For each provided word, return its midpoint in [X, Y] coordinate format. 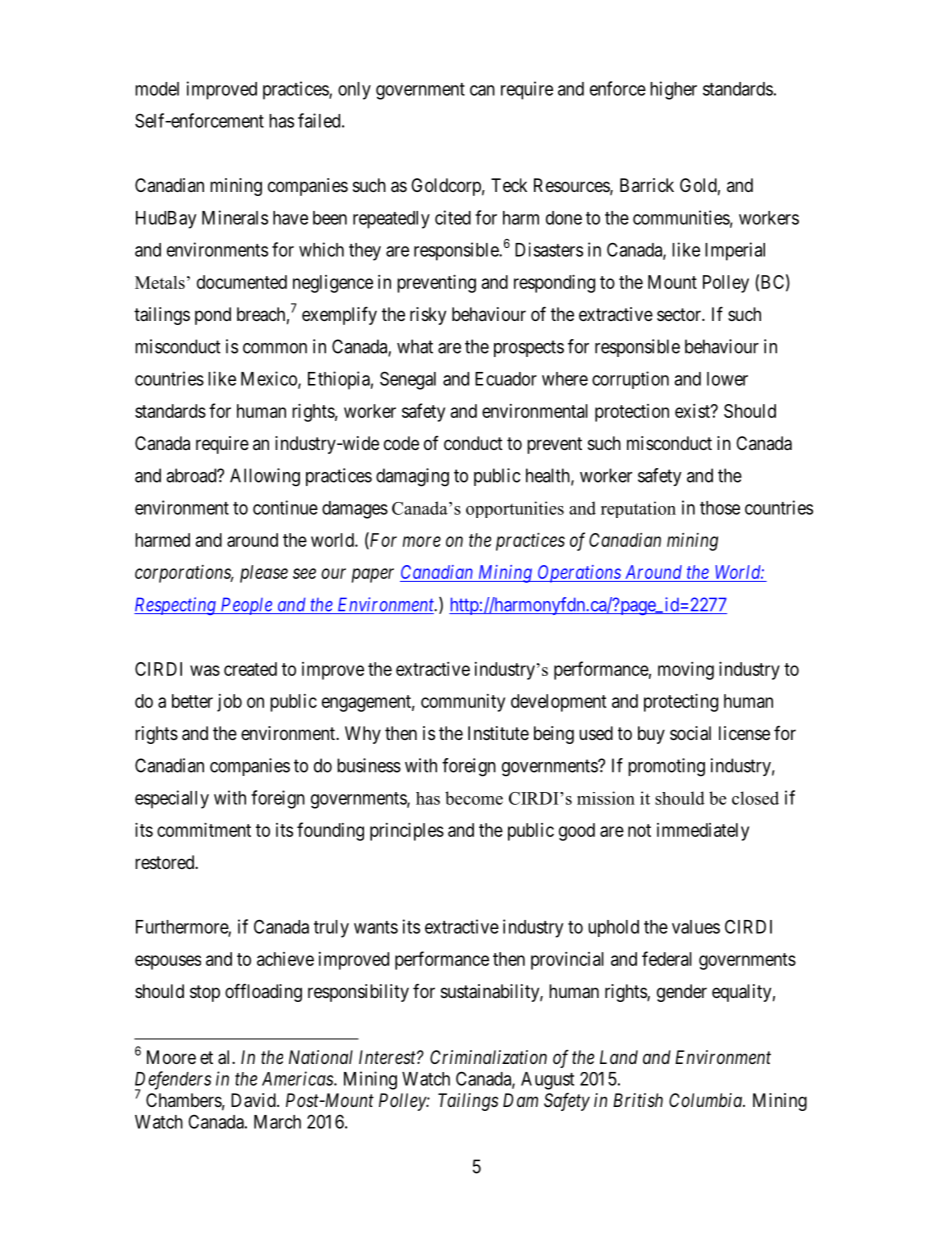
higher [673, 90]
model [157, 89]
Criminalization [488, 1057]
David [254, 1100]
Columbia [706, 1100]
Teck [509, 185]
